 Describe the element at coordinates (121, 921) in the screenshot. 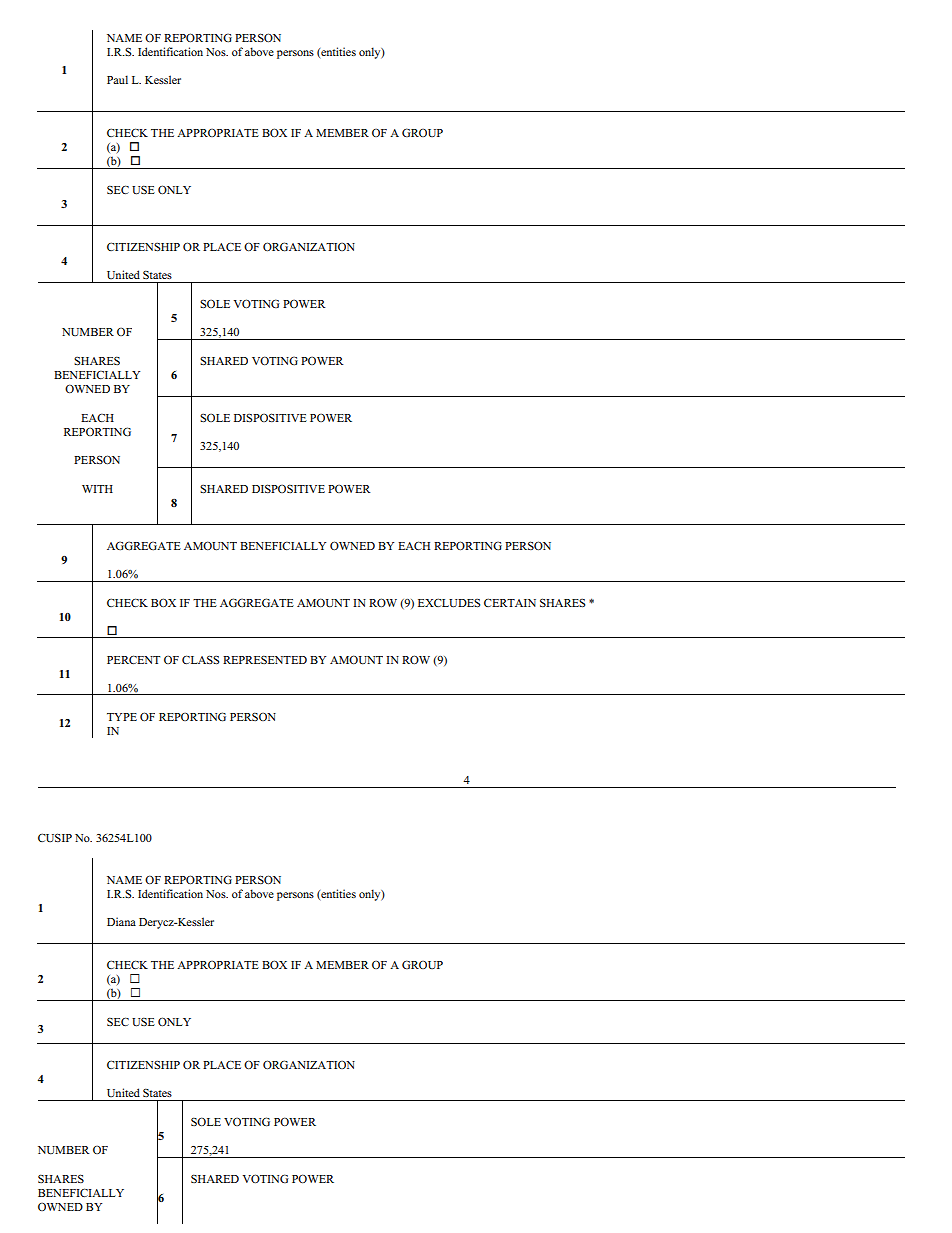

I see `Diana` at that location.
